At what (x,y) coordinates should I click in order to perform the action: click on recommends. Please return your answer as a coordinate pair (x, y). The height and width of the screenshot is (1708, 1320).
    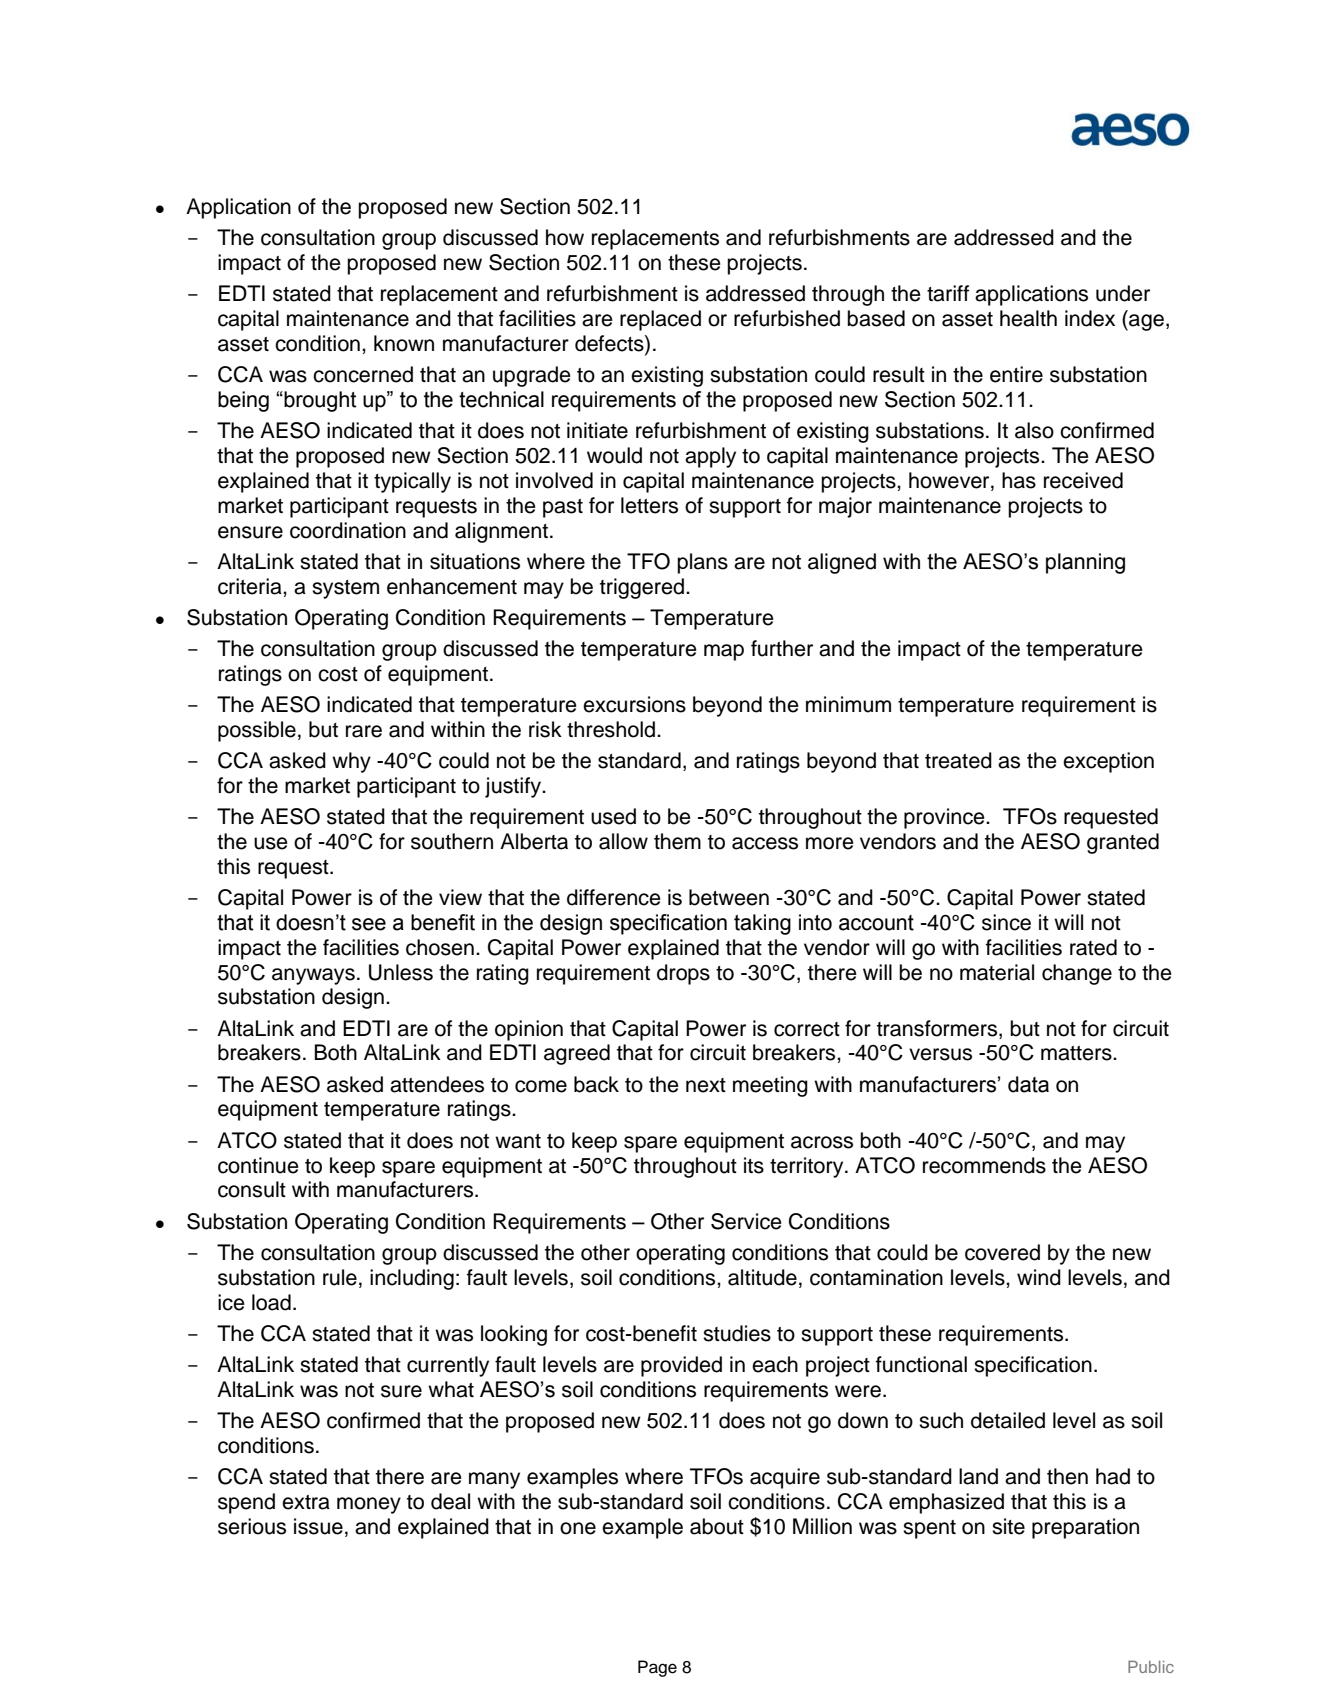
    Looking at the image, I should click on (984, 1165).
